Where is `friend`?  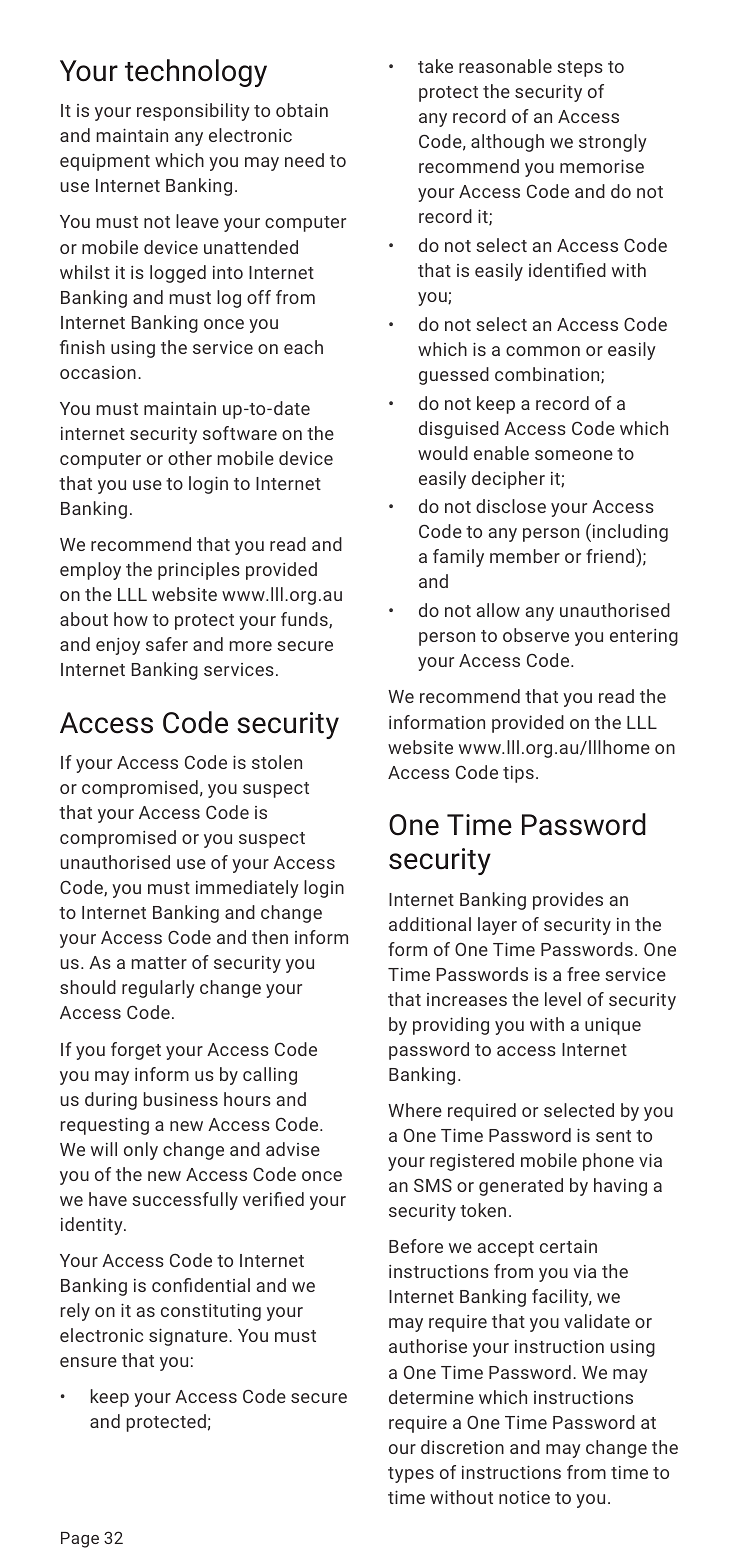
friend is located at coordinates (611, 557).
